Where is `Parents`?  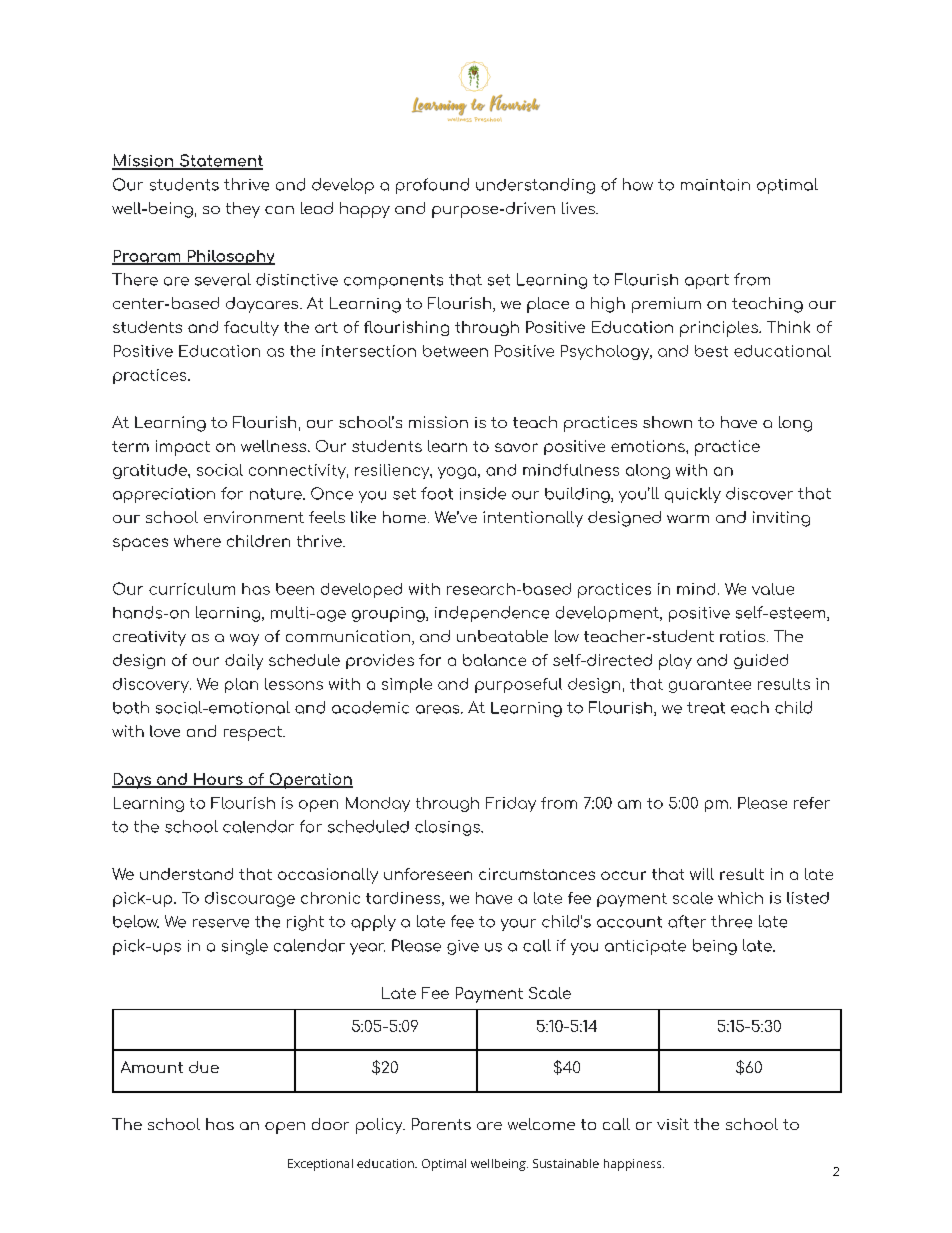 Parents is located at coordinates (441, 1124).
